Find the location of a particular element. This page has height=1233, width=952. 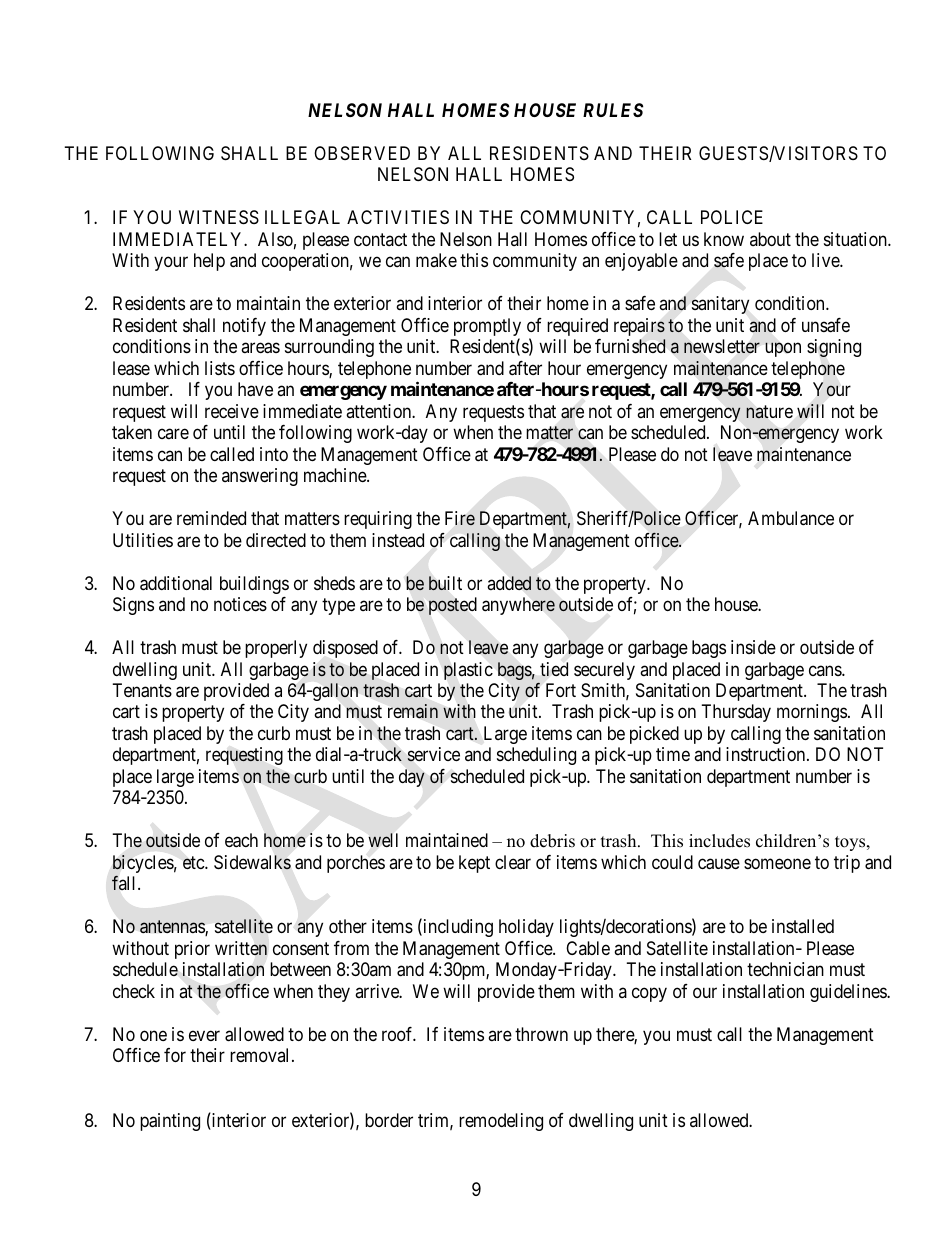

instruction is located at coordinates (767, 754).
